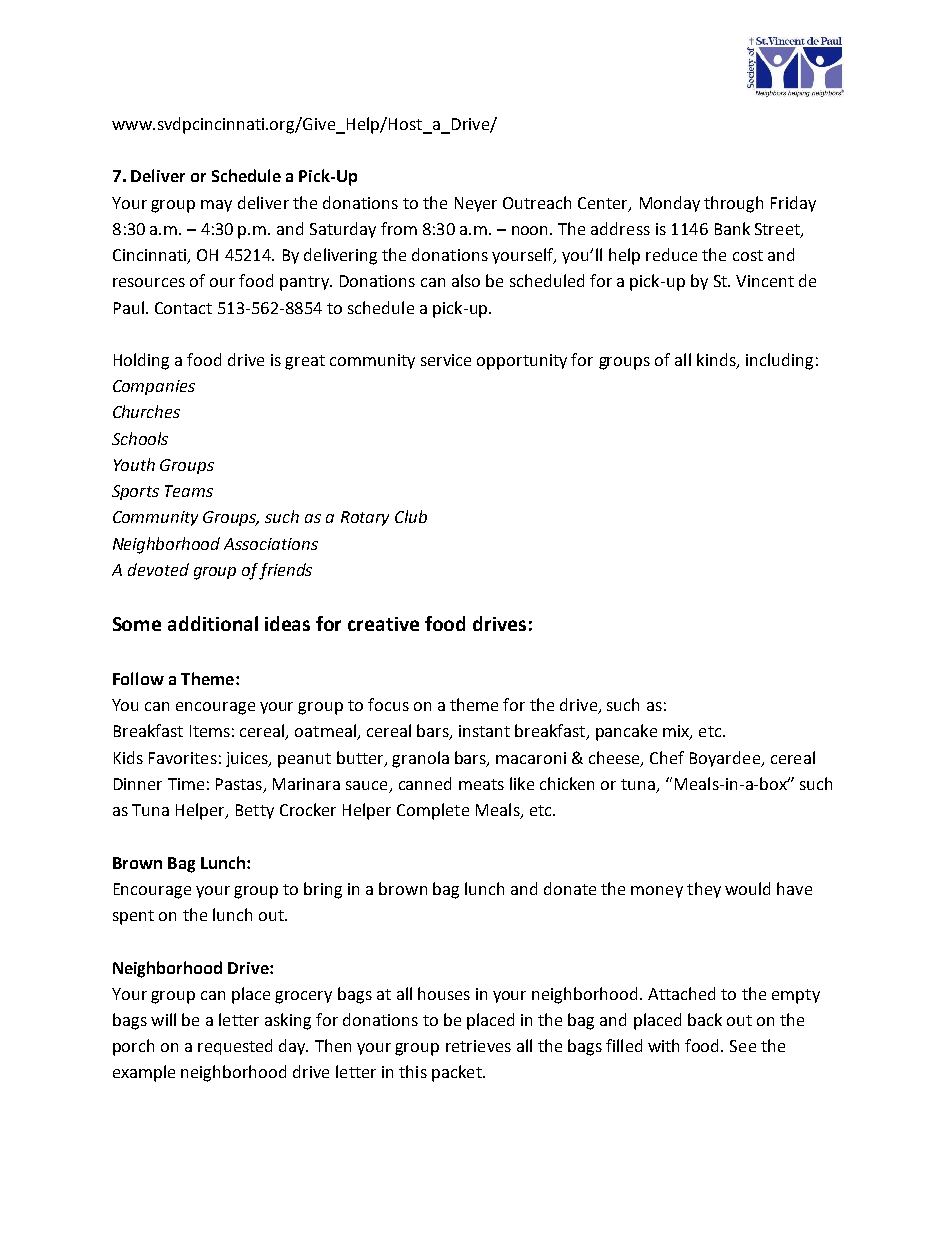 Image resolution: width=952 pixels, height=1233 pixels. What do you see at coordinates (732, 228) in the screenshot?
I see `Bank` at bounding box center [732, 228].
